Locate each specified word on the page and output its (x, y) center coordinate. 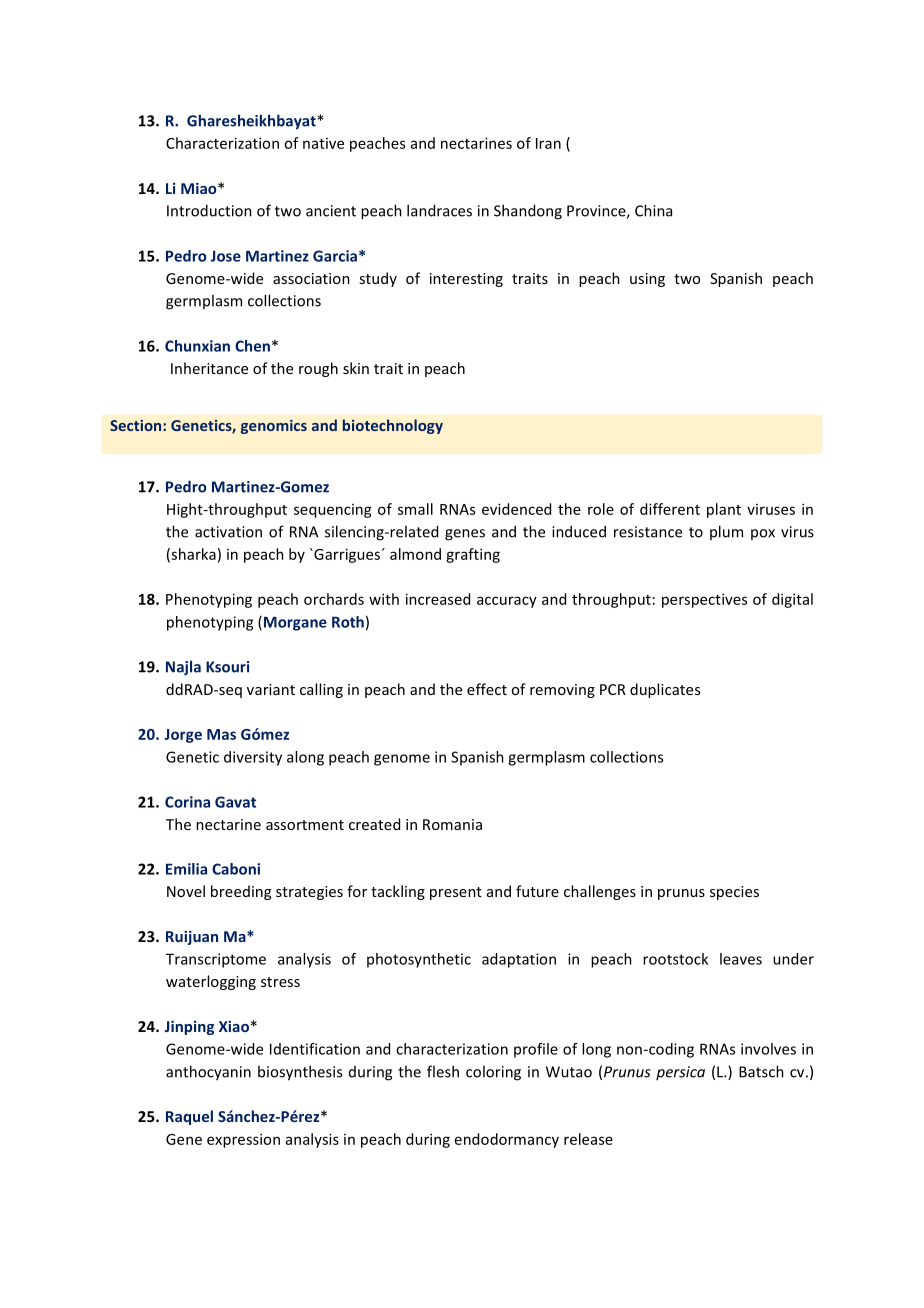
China (653, 210)
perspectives (704, 600)
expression (243, 1140)
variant (271, 689)
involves (768, 1049)
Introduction (209, 210)
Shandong (528, 212)
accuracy (507, 602)
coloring (493, 1073)
